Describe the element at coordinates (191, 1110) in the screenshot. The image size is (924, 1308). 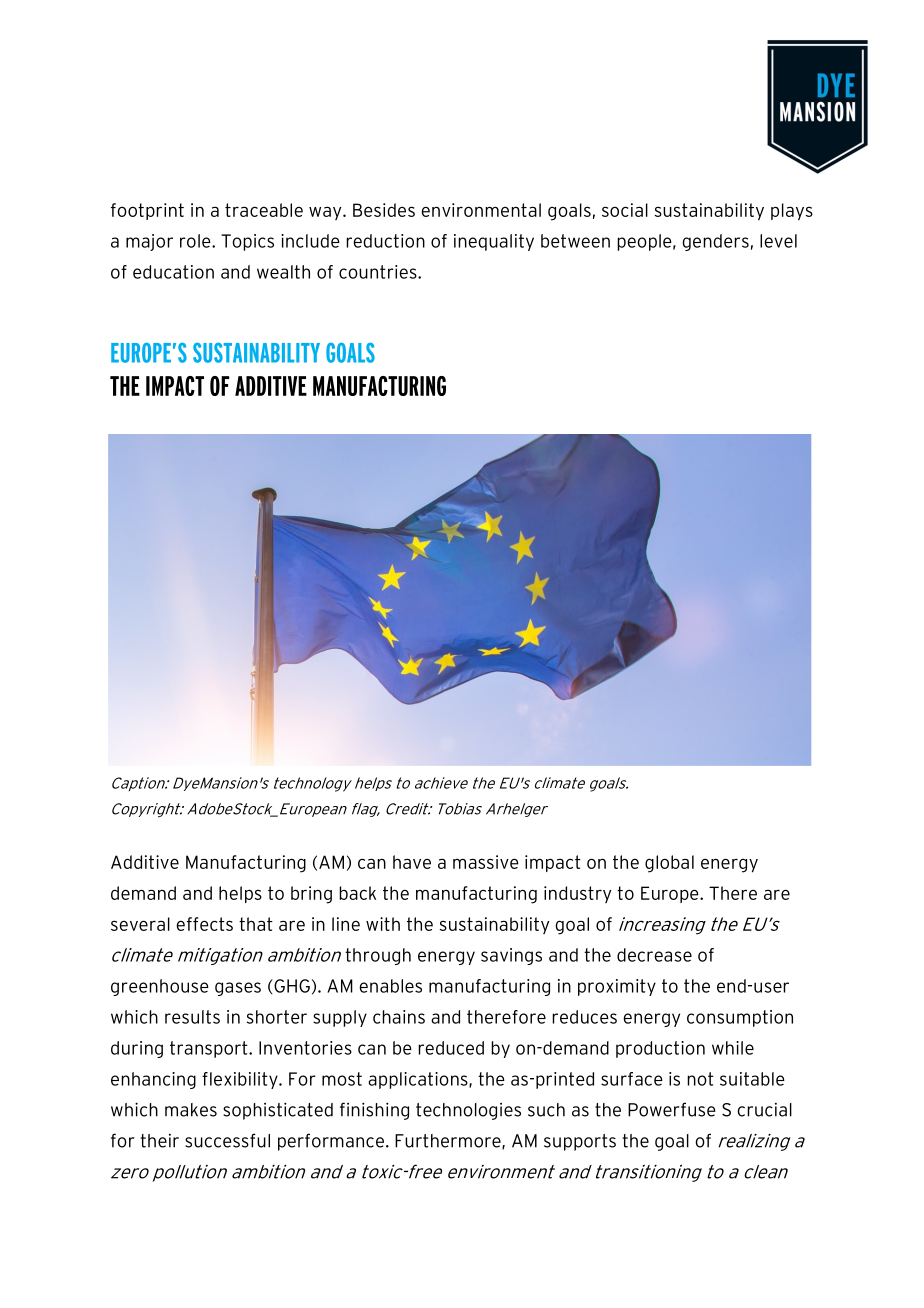
I see `makes` at that location.
